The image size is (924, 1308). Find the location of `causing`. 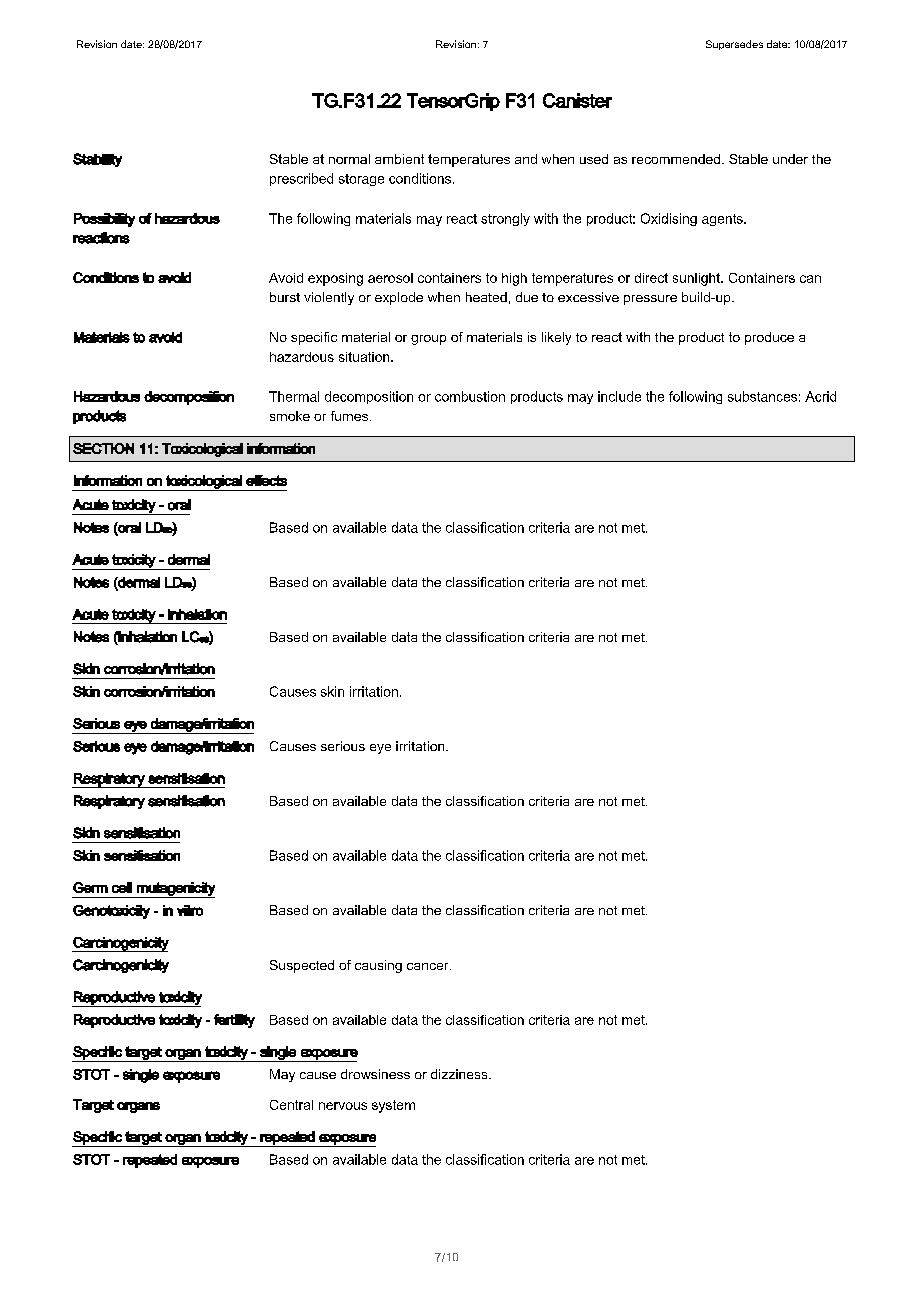

causing is located at coordinates (378, 966).
